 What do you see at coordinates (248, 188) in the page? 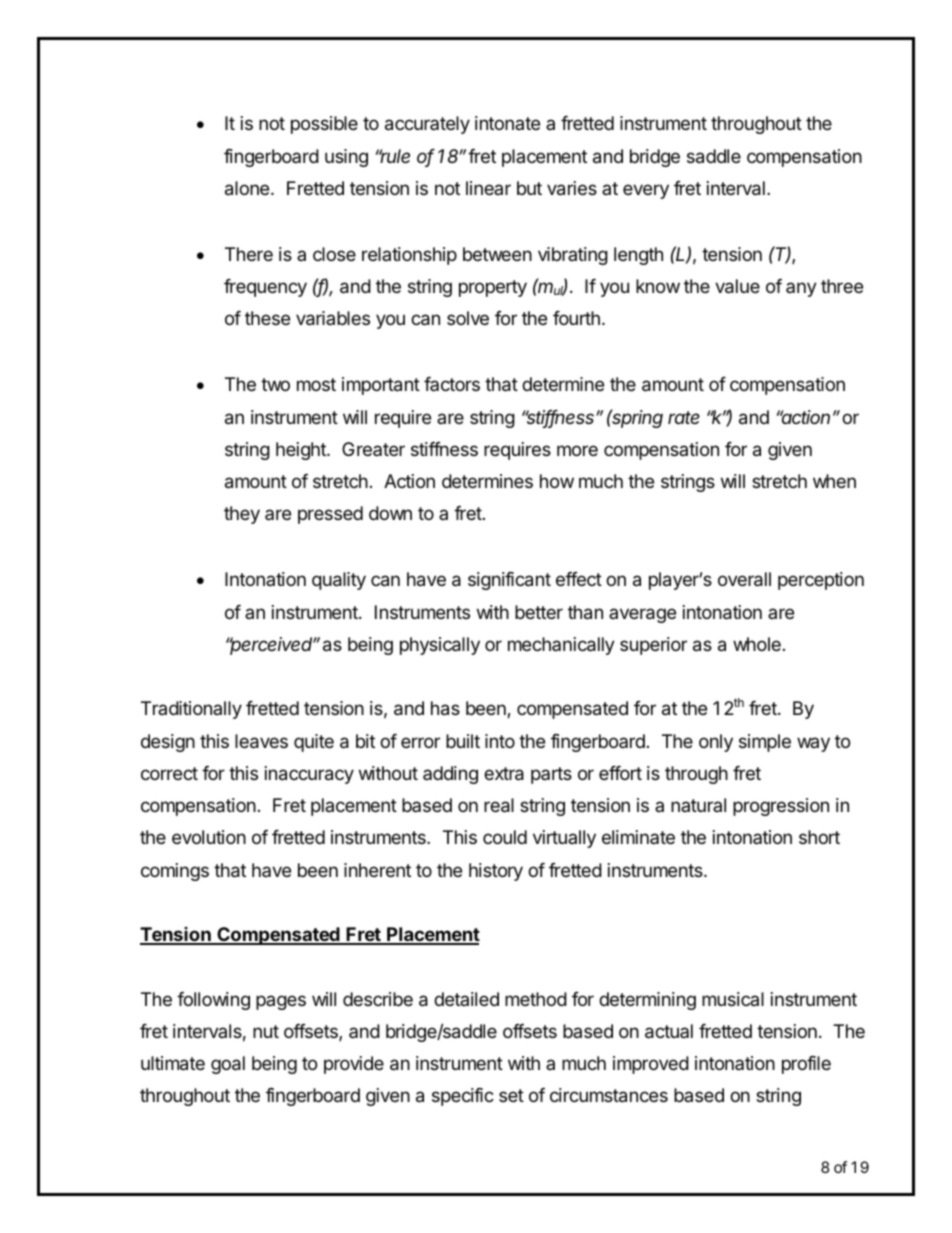
I see `alone` at bounding box center [248, 188].
